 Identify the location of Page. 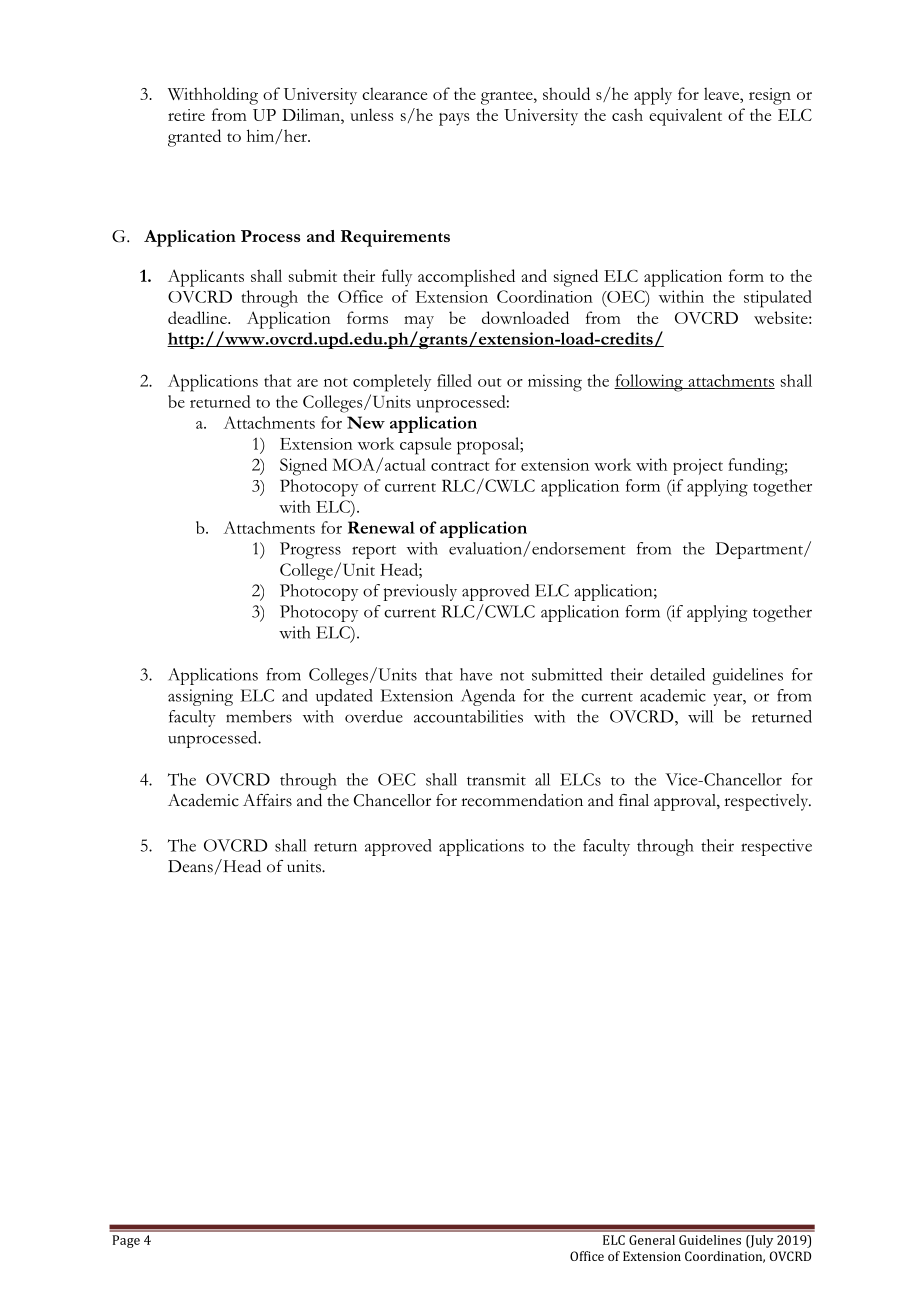
(126, 1241).
